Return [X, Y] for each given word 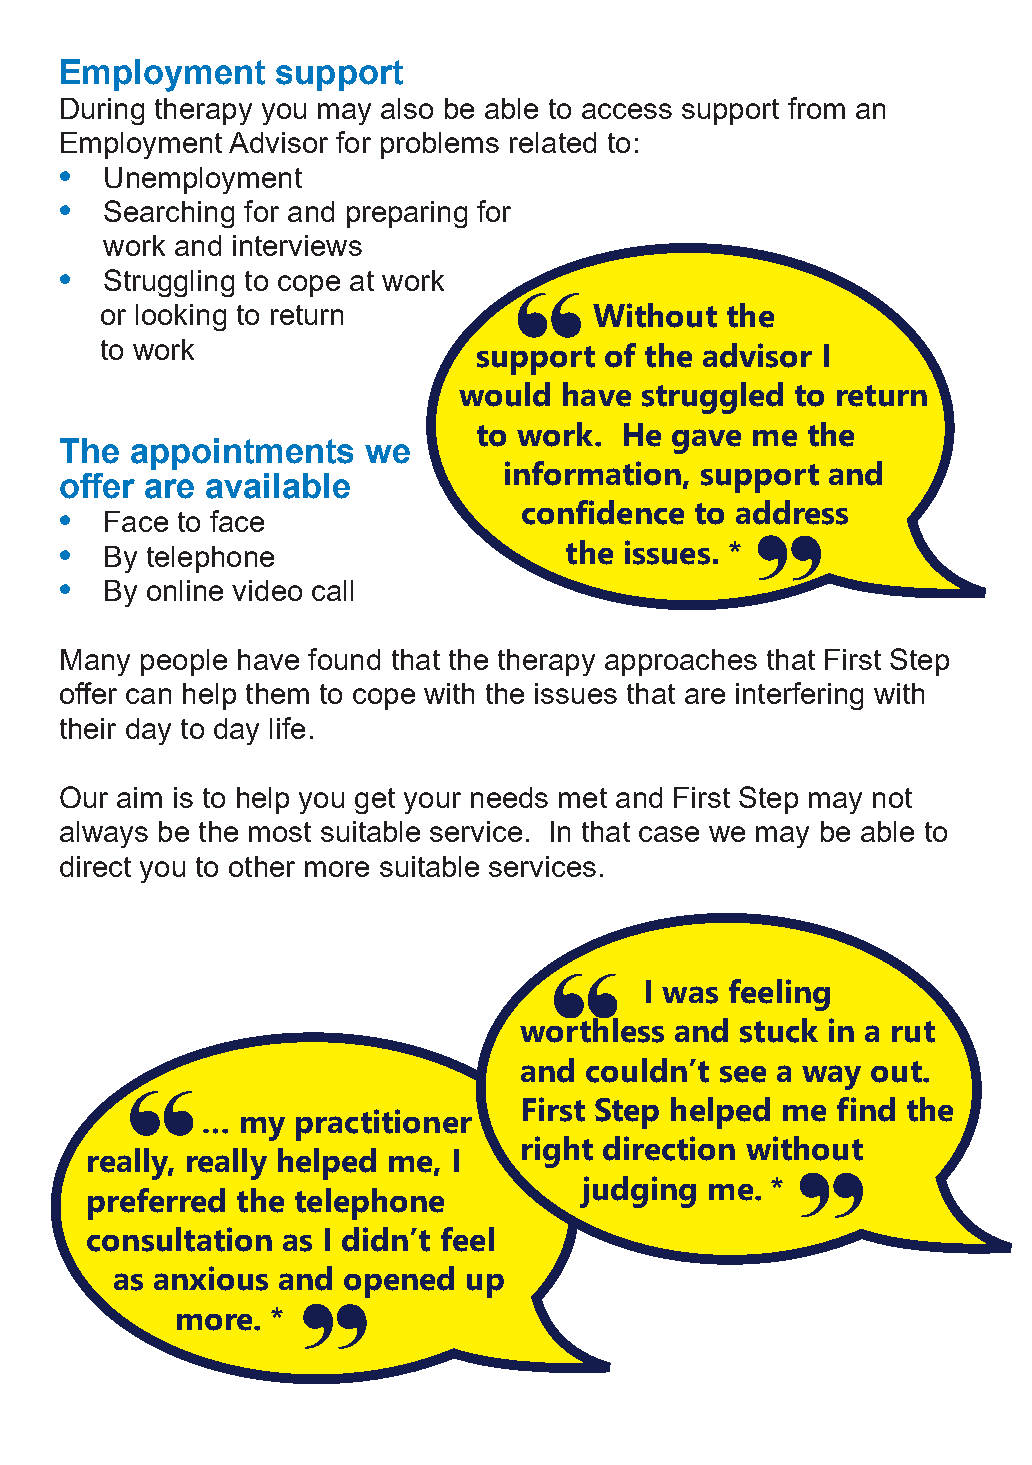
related [553, 142]
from [816, 108]
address [792, 512]
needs [509, 797]
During [102, 111]
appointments [242, 454]
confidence [603, 512]
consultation [179, 1239]
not [892, 798]
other [262, 866]
